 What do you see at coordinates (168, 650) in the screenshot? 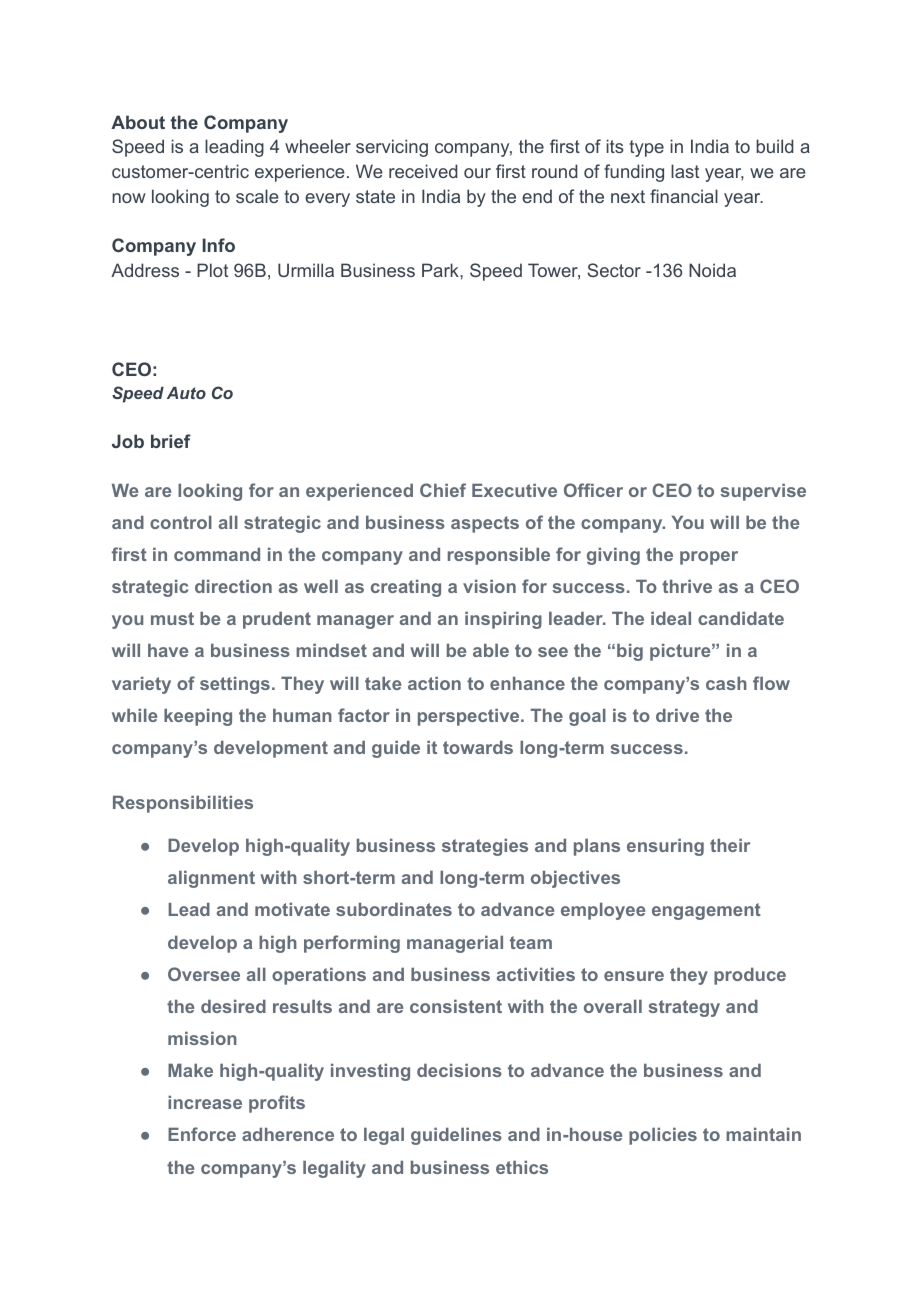
I see `have` at bounding box center [168, 650].
